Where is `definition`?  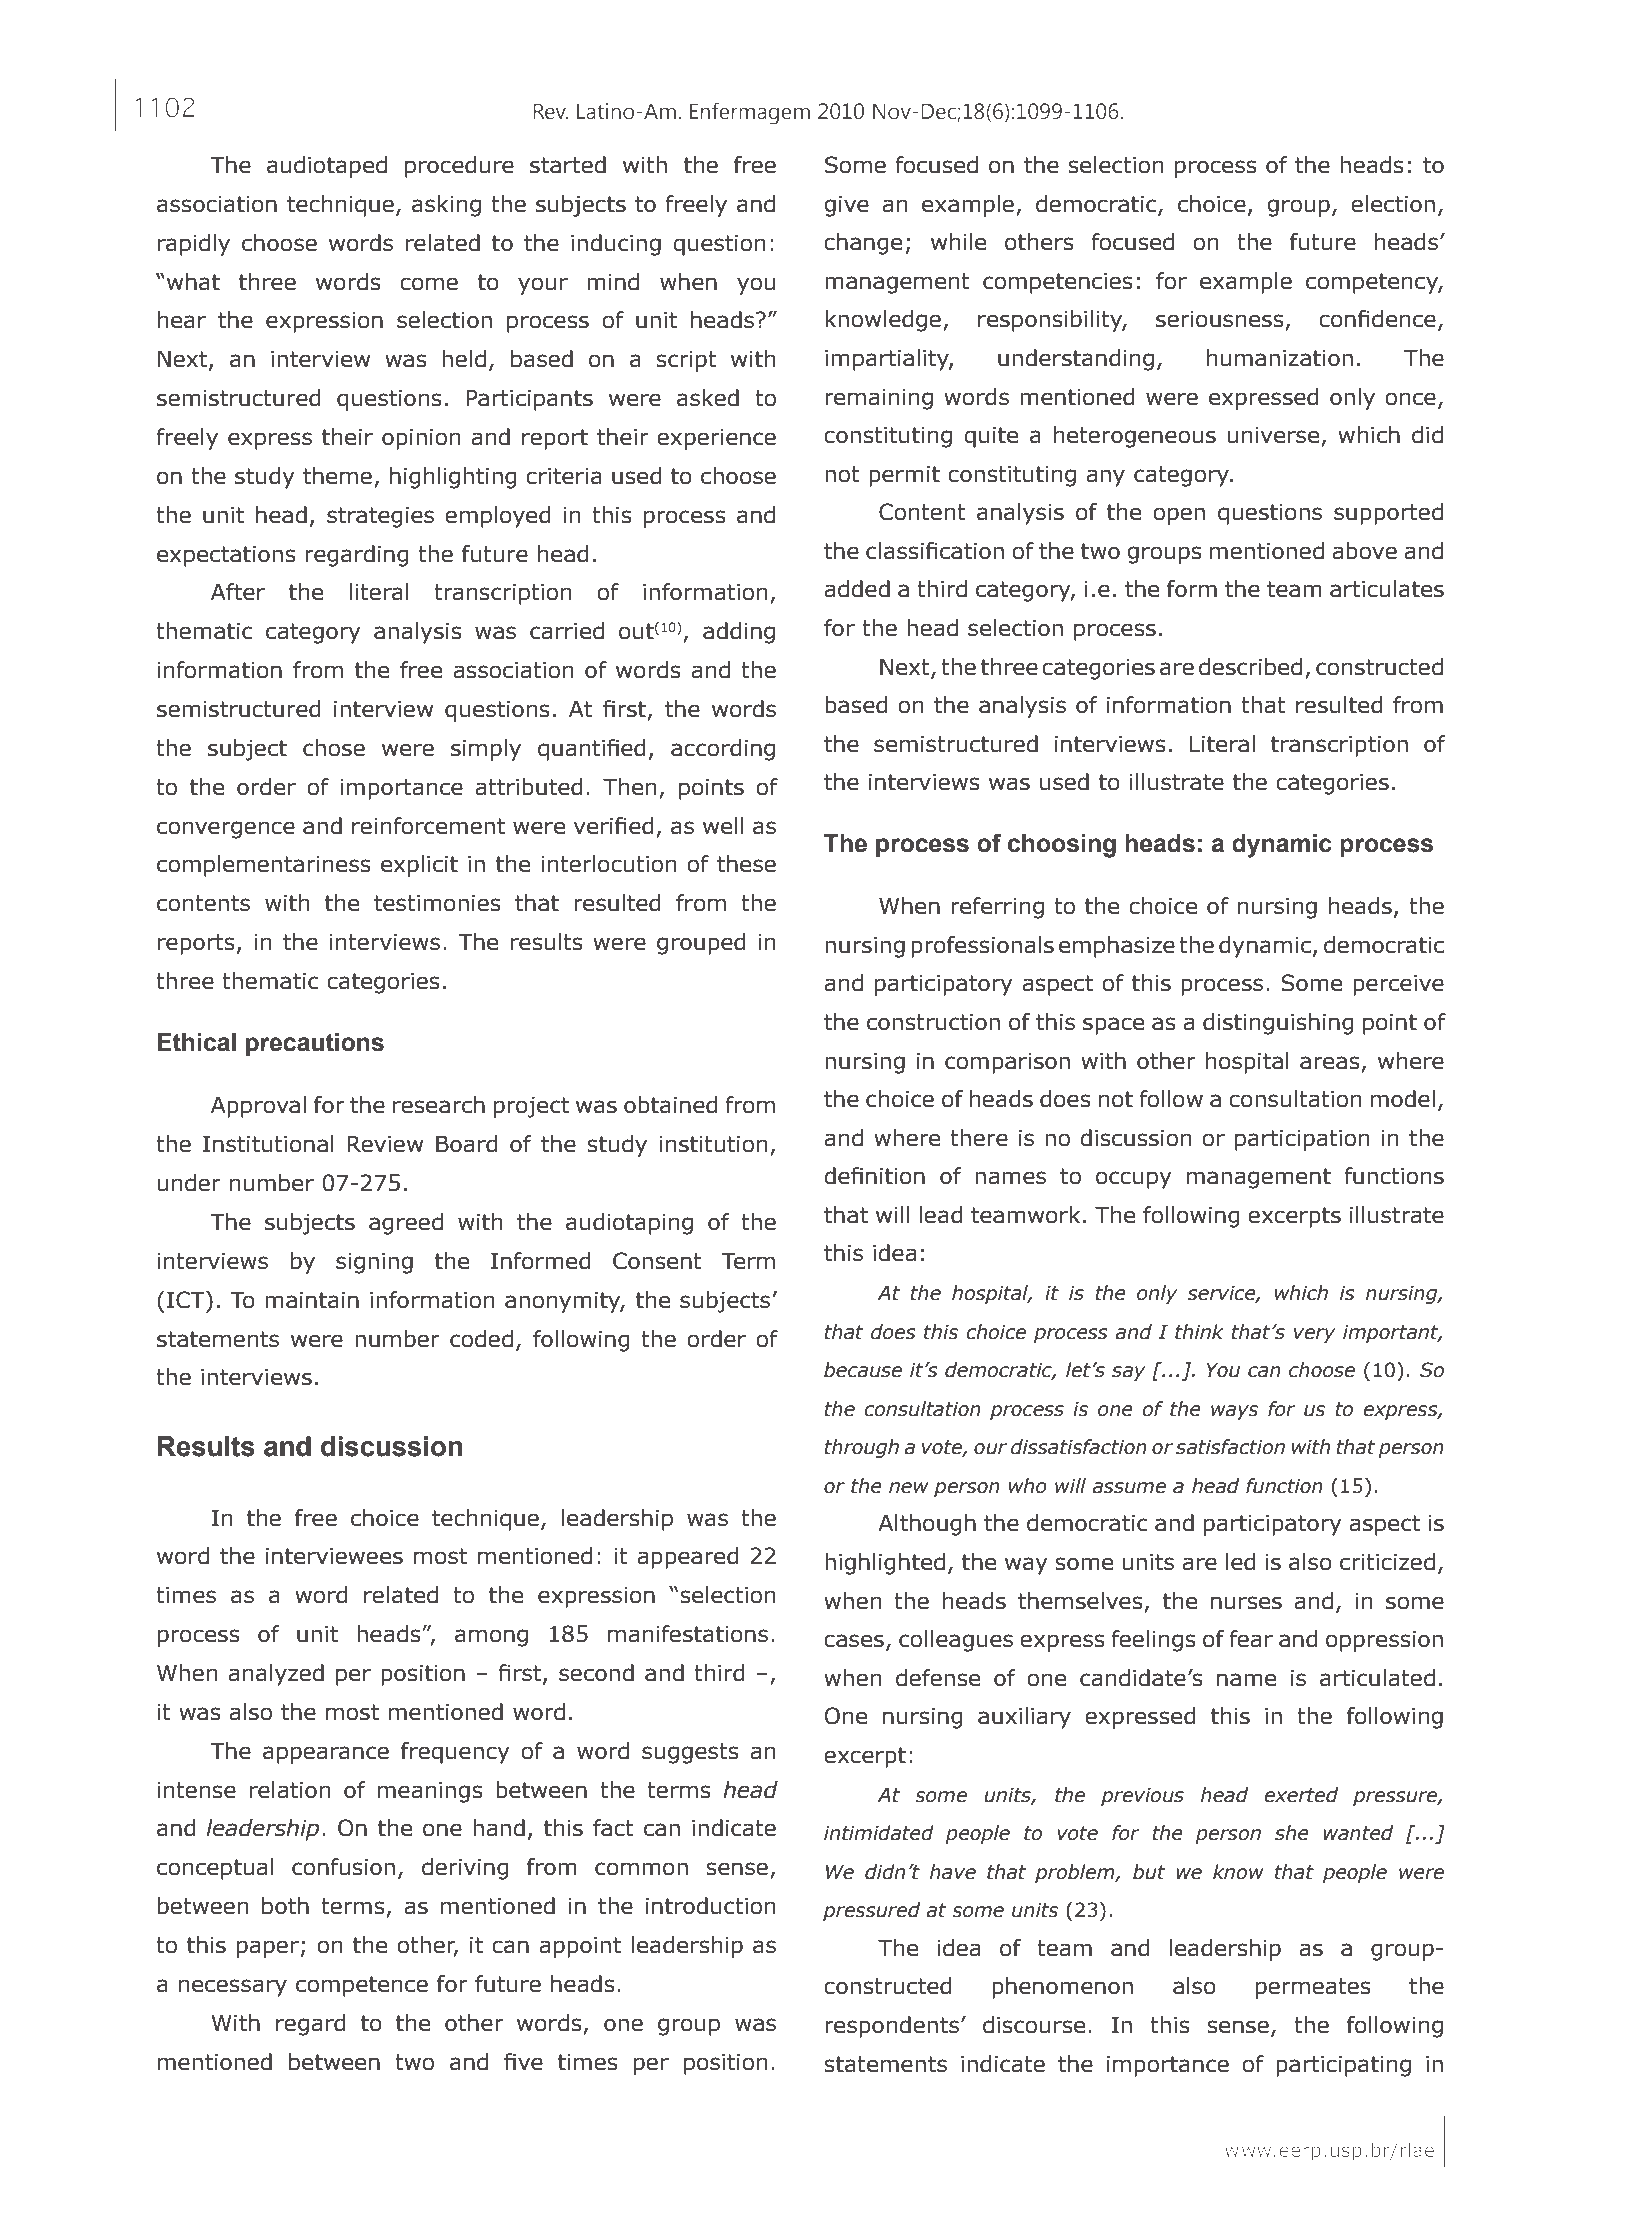 definition is located at coordinates (874, 1176).
